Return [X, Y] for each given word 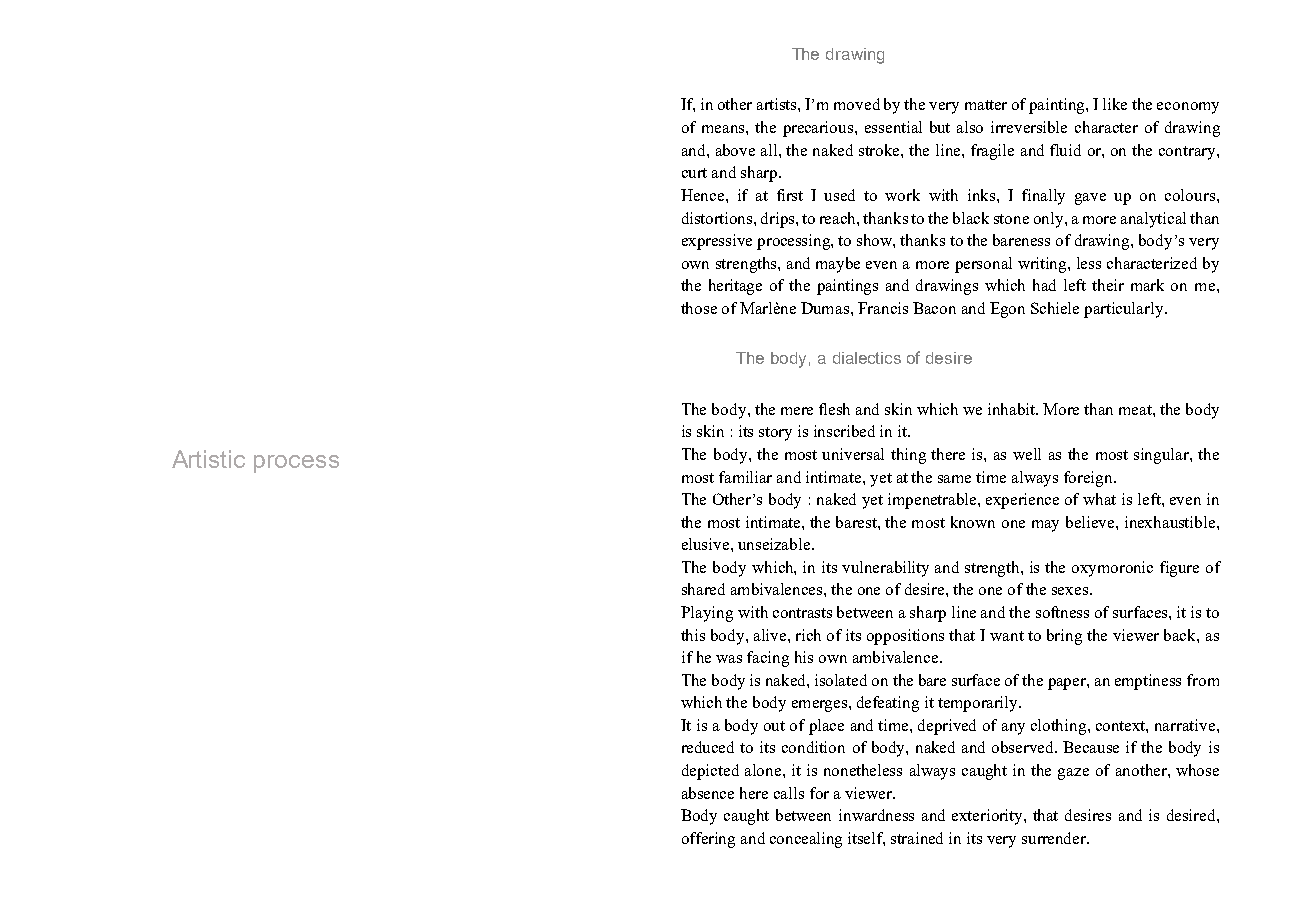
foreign [1090, 479]
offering [708, 840]
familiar [745, 477]
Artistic [208, 459]
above [735, 150]
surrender [1055, 838]
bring [1064, 637]
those [699, 308]
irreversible [1029, 127]
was [729, 659]
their [1108, 285]
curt [694, 173]
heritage [735, 287]
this [693, 635]
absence [708, 793]
